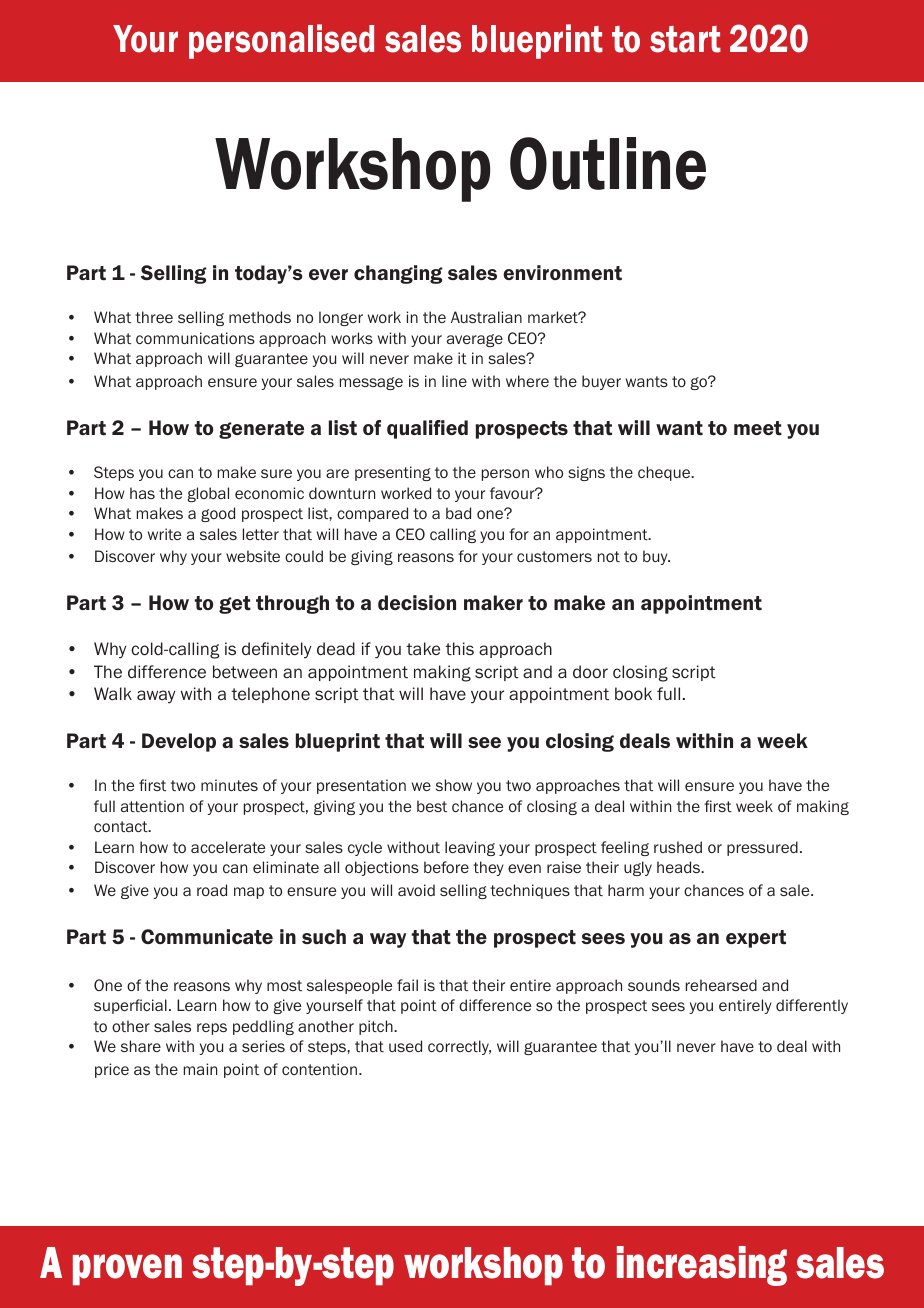 The image size is (924, 1308). I want to click on used, so click(405, 1046).
